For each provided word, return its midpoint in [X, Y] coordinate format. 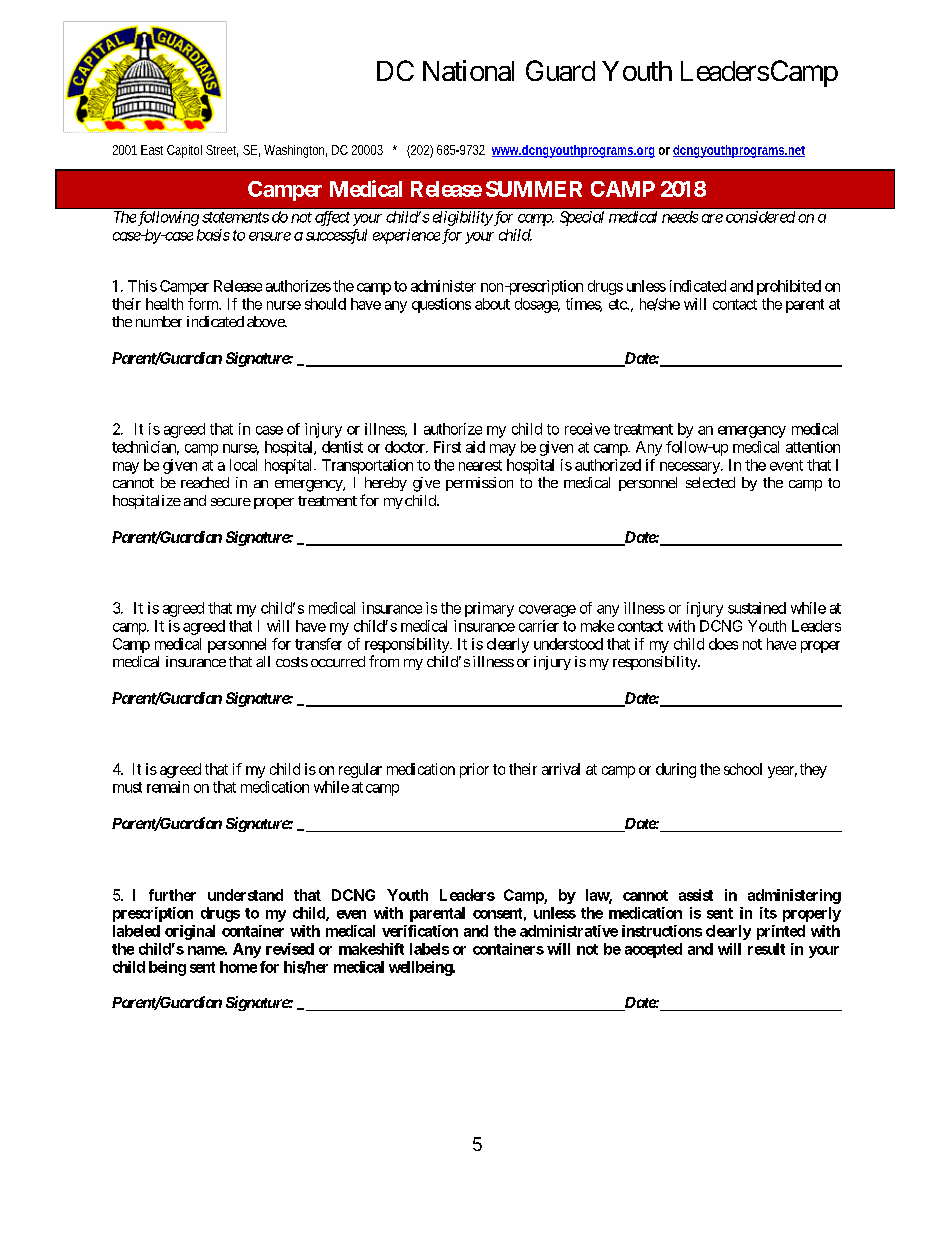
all [263, 661]
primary [489, 609]
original [190, 932]
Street [222, 151]
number [159, 321]
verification [420, 931]
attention [813, 447]
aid [475, 447]
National [468, 70]
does [723, 644]
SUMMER [534, 189]
